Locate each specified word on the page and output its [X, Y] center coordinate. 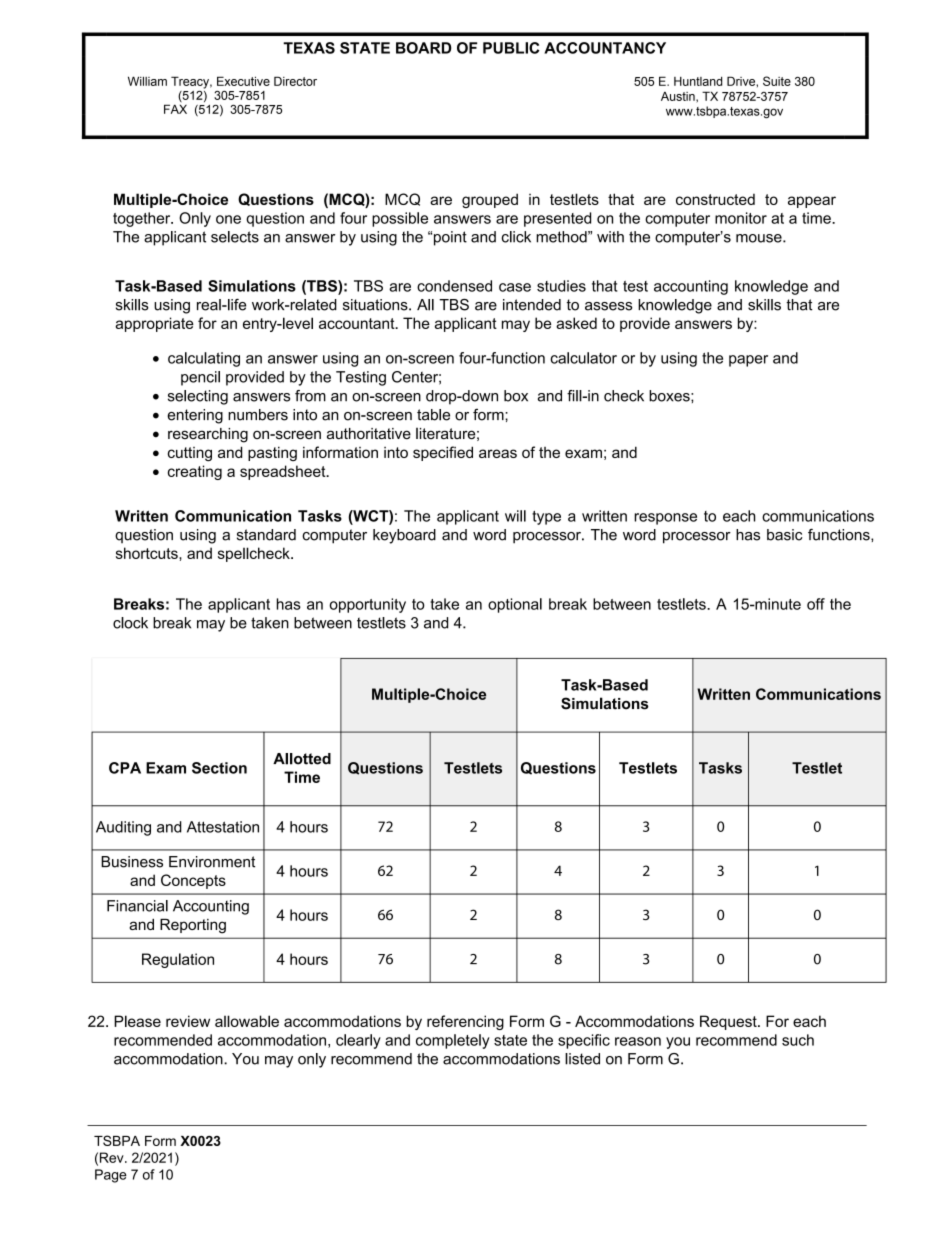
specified [443, 453]
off [816, 604]
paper [748, 361]
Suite [777, 81]
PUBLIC [511, 48]
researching [208, 435]
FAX [175, 109]
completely [453, 1041]
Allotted [302, 759]
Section [219, 768]
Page [111, 1176]
